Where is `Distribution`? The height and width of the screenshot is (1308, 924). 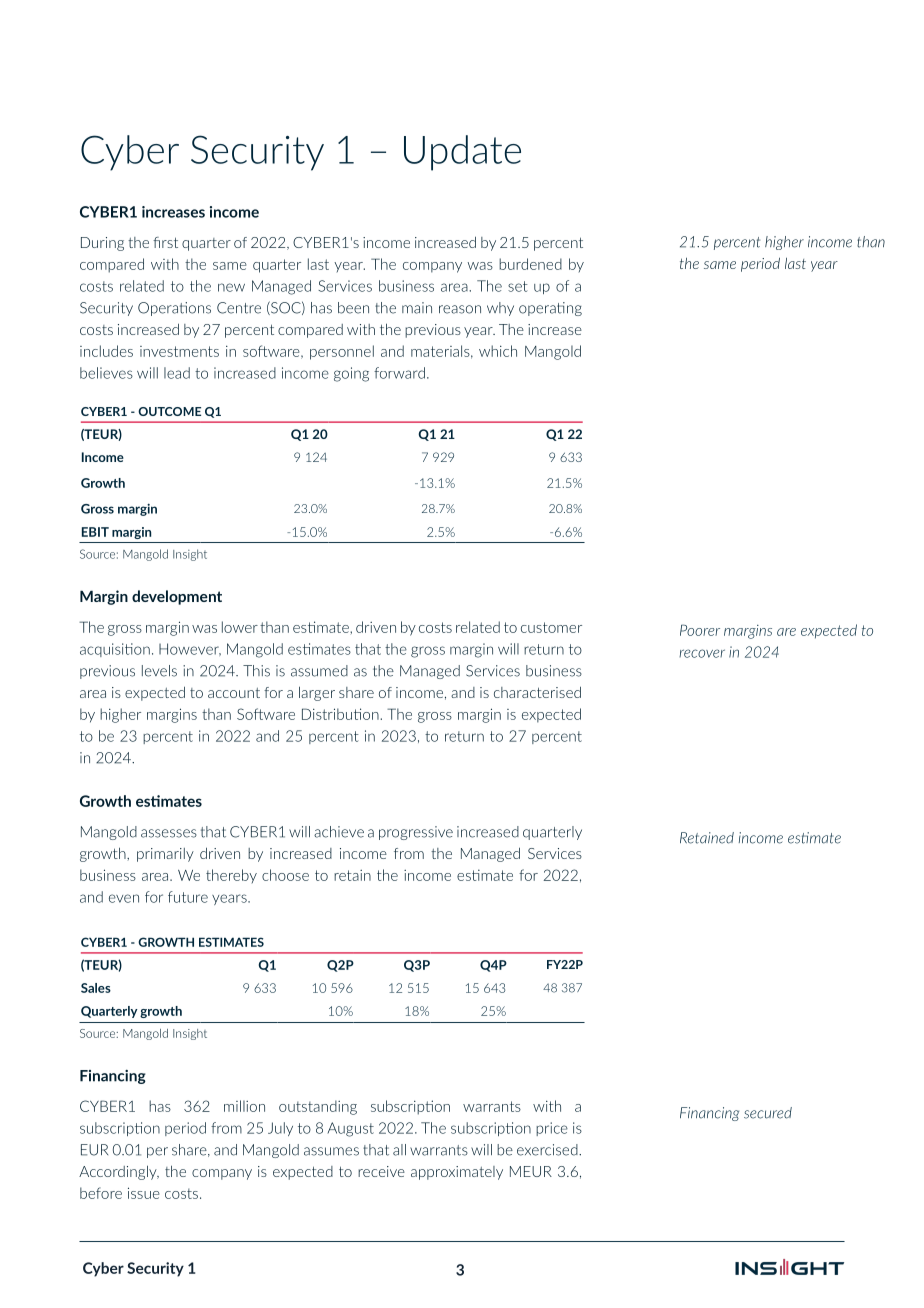 Distribution is located at coordinates (341, 714).
